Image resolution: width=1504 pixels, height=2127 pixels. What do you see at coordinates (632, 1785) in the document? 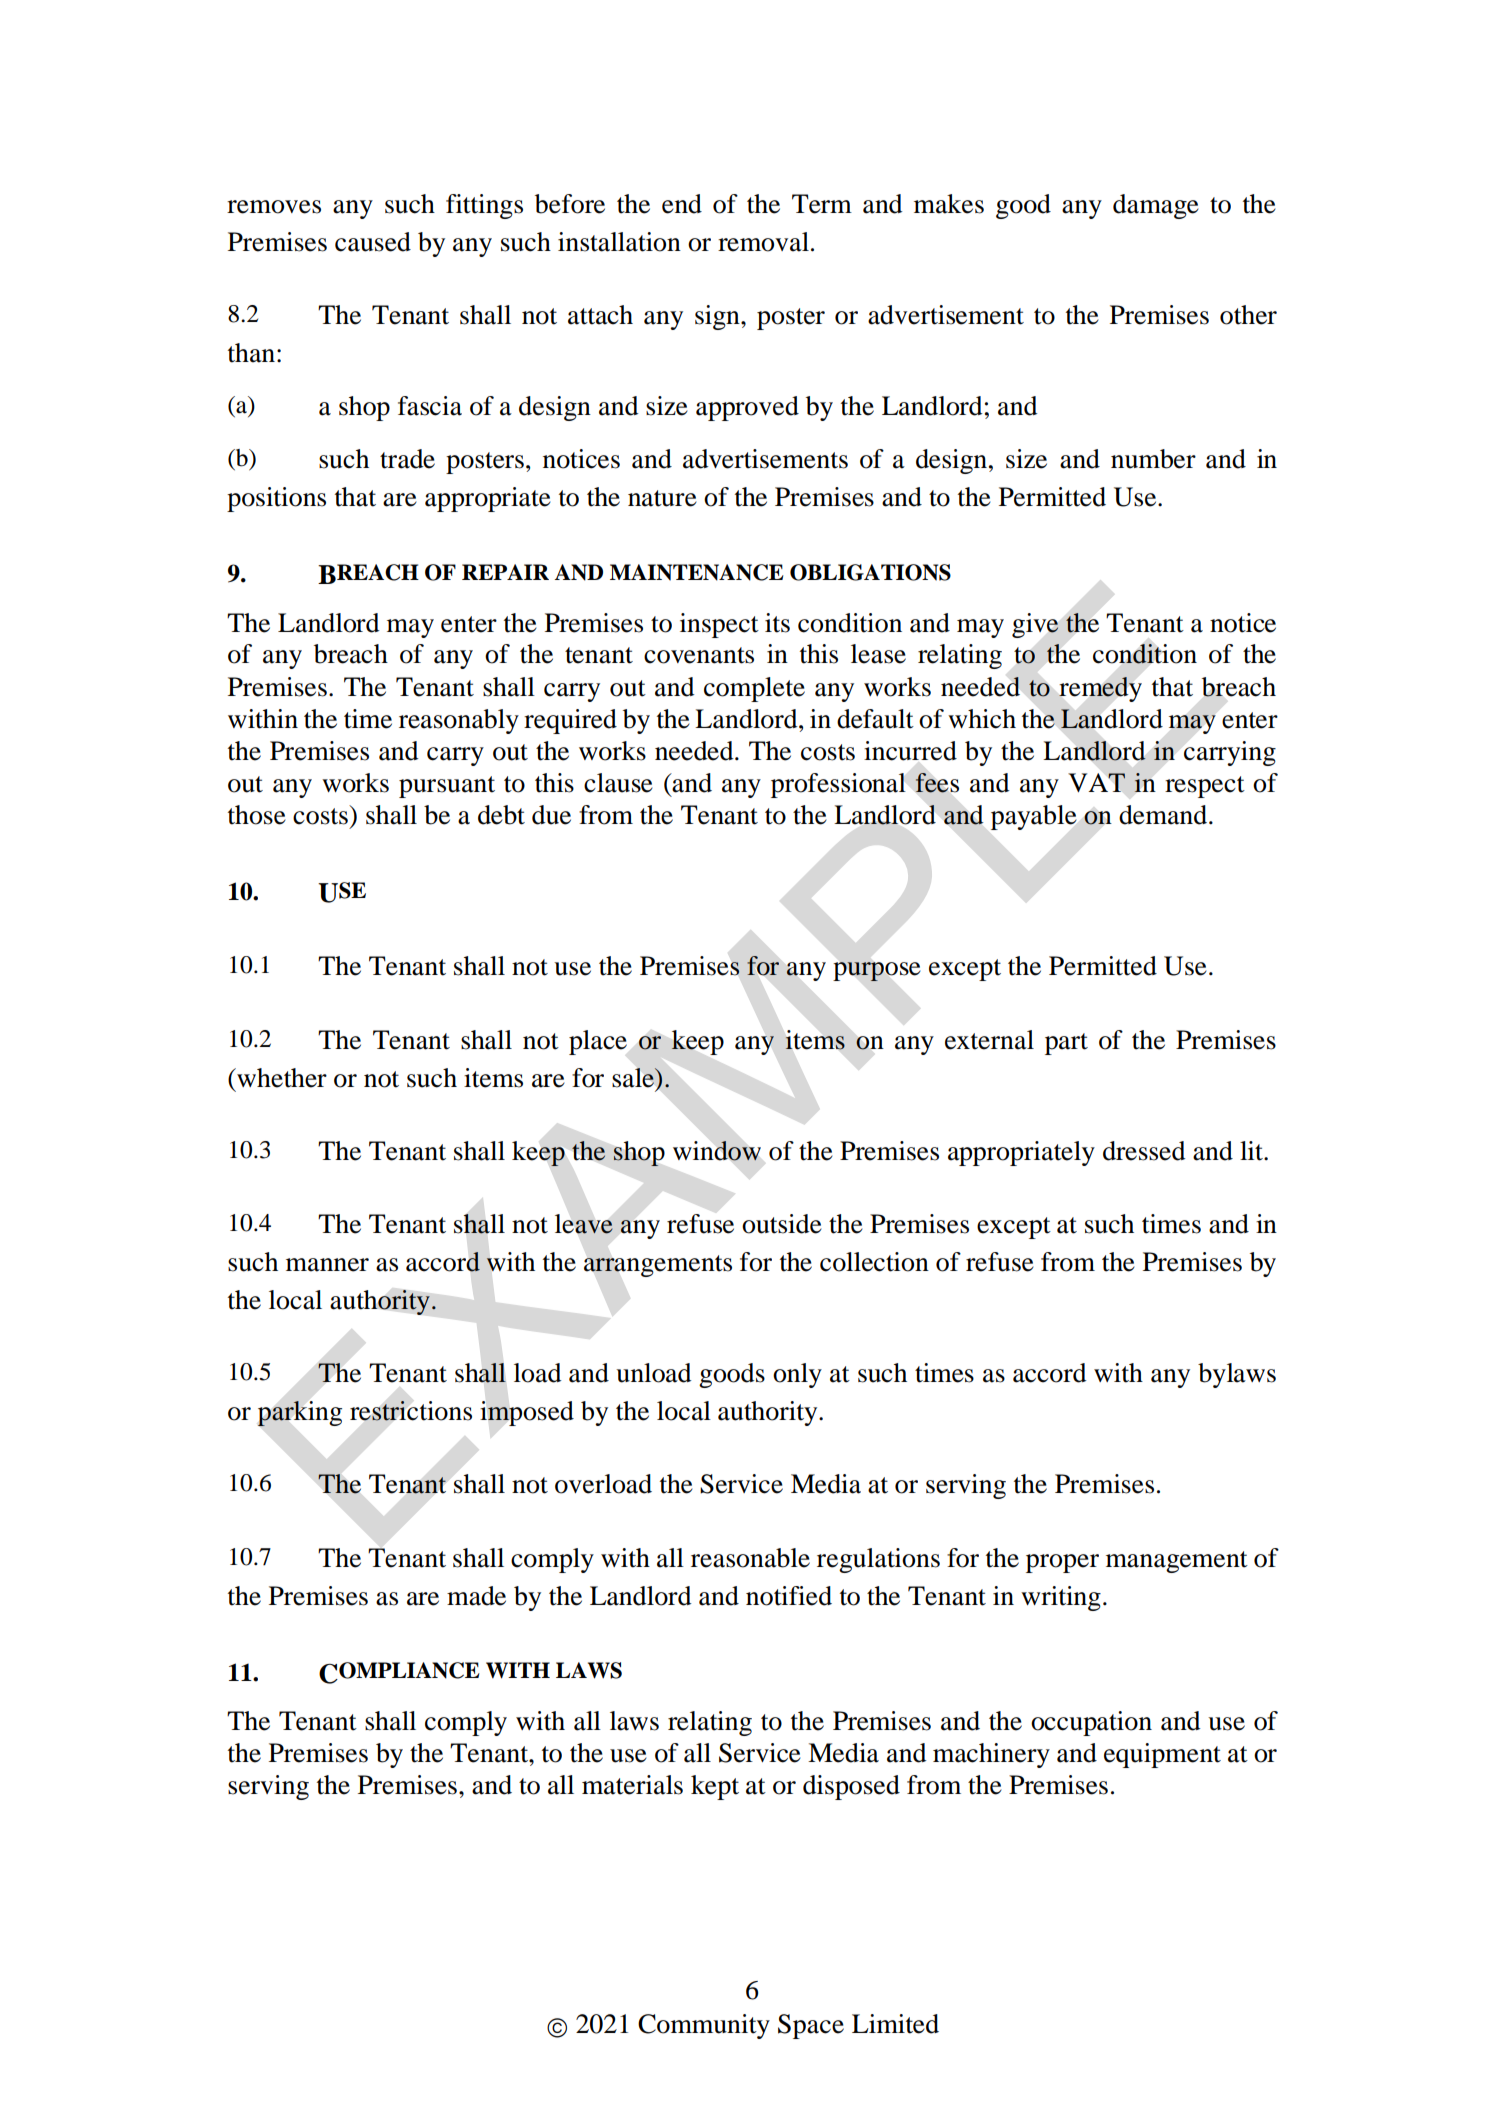
I see `materials` at bounding box center [632, 1785].
